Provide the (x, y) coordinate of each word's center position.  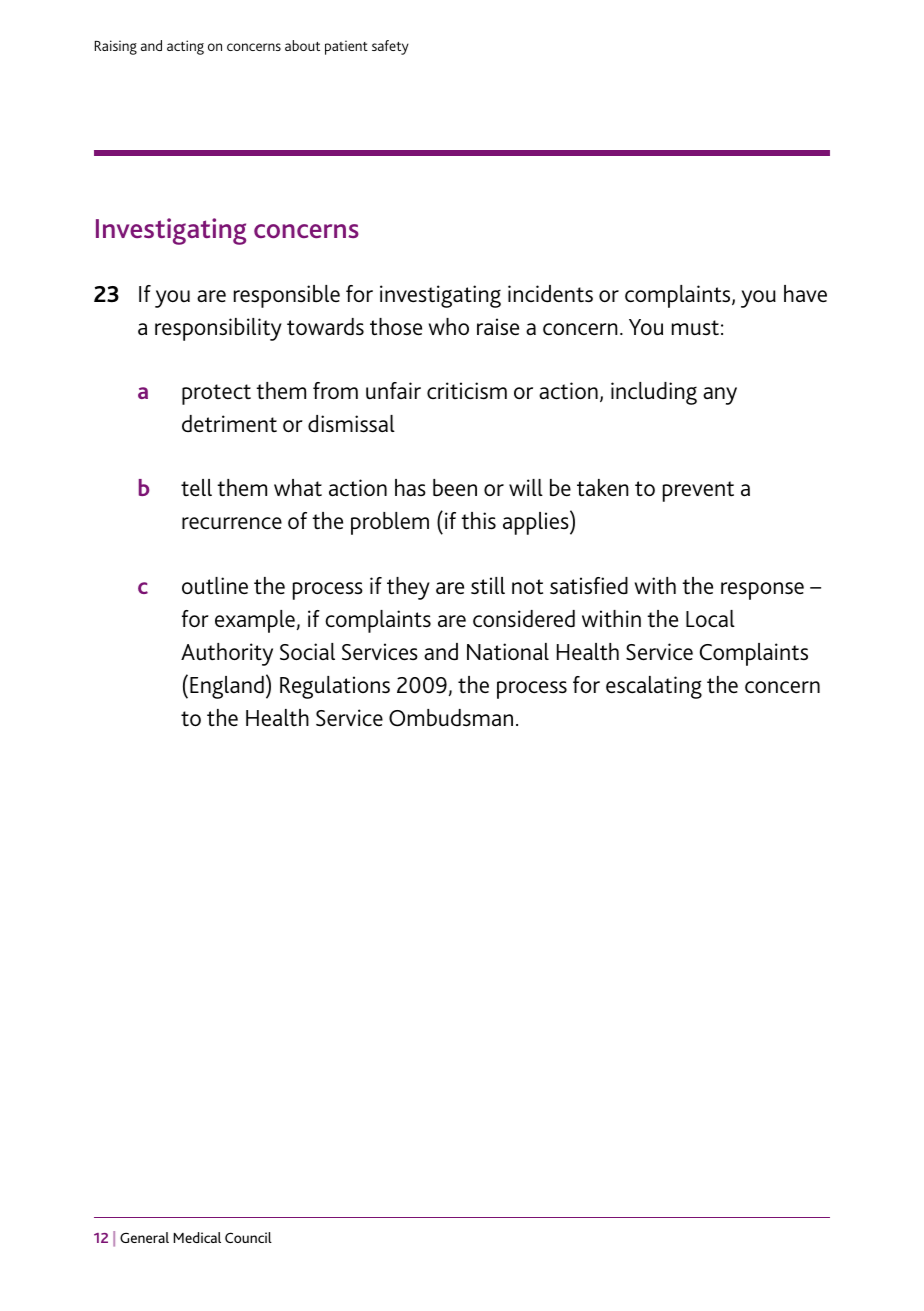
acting (185, 47)
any (720, 396)
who (449, 326)
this (478, 521)
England (227, 687)
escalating (654, 687)
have (805, 293)
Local (710, 618)
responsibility (218, 329)
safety (390, 47)
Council (248, 1237)
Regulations (335, 687)
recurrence (232, 523)
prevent (698, 491)
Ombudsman (451, 718)
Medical (197, 1237)
